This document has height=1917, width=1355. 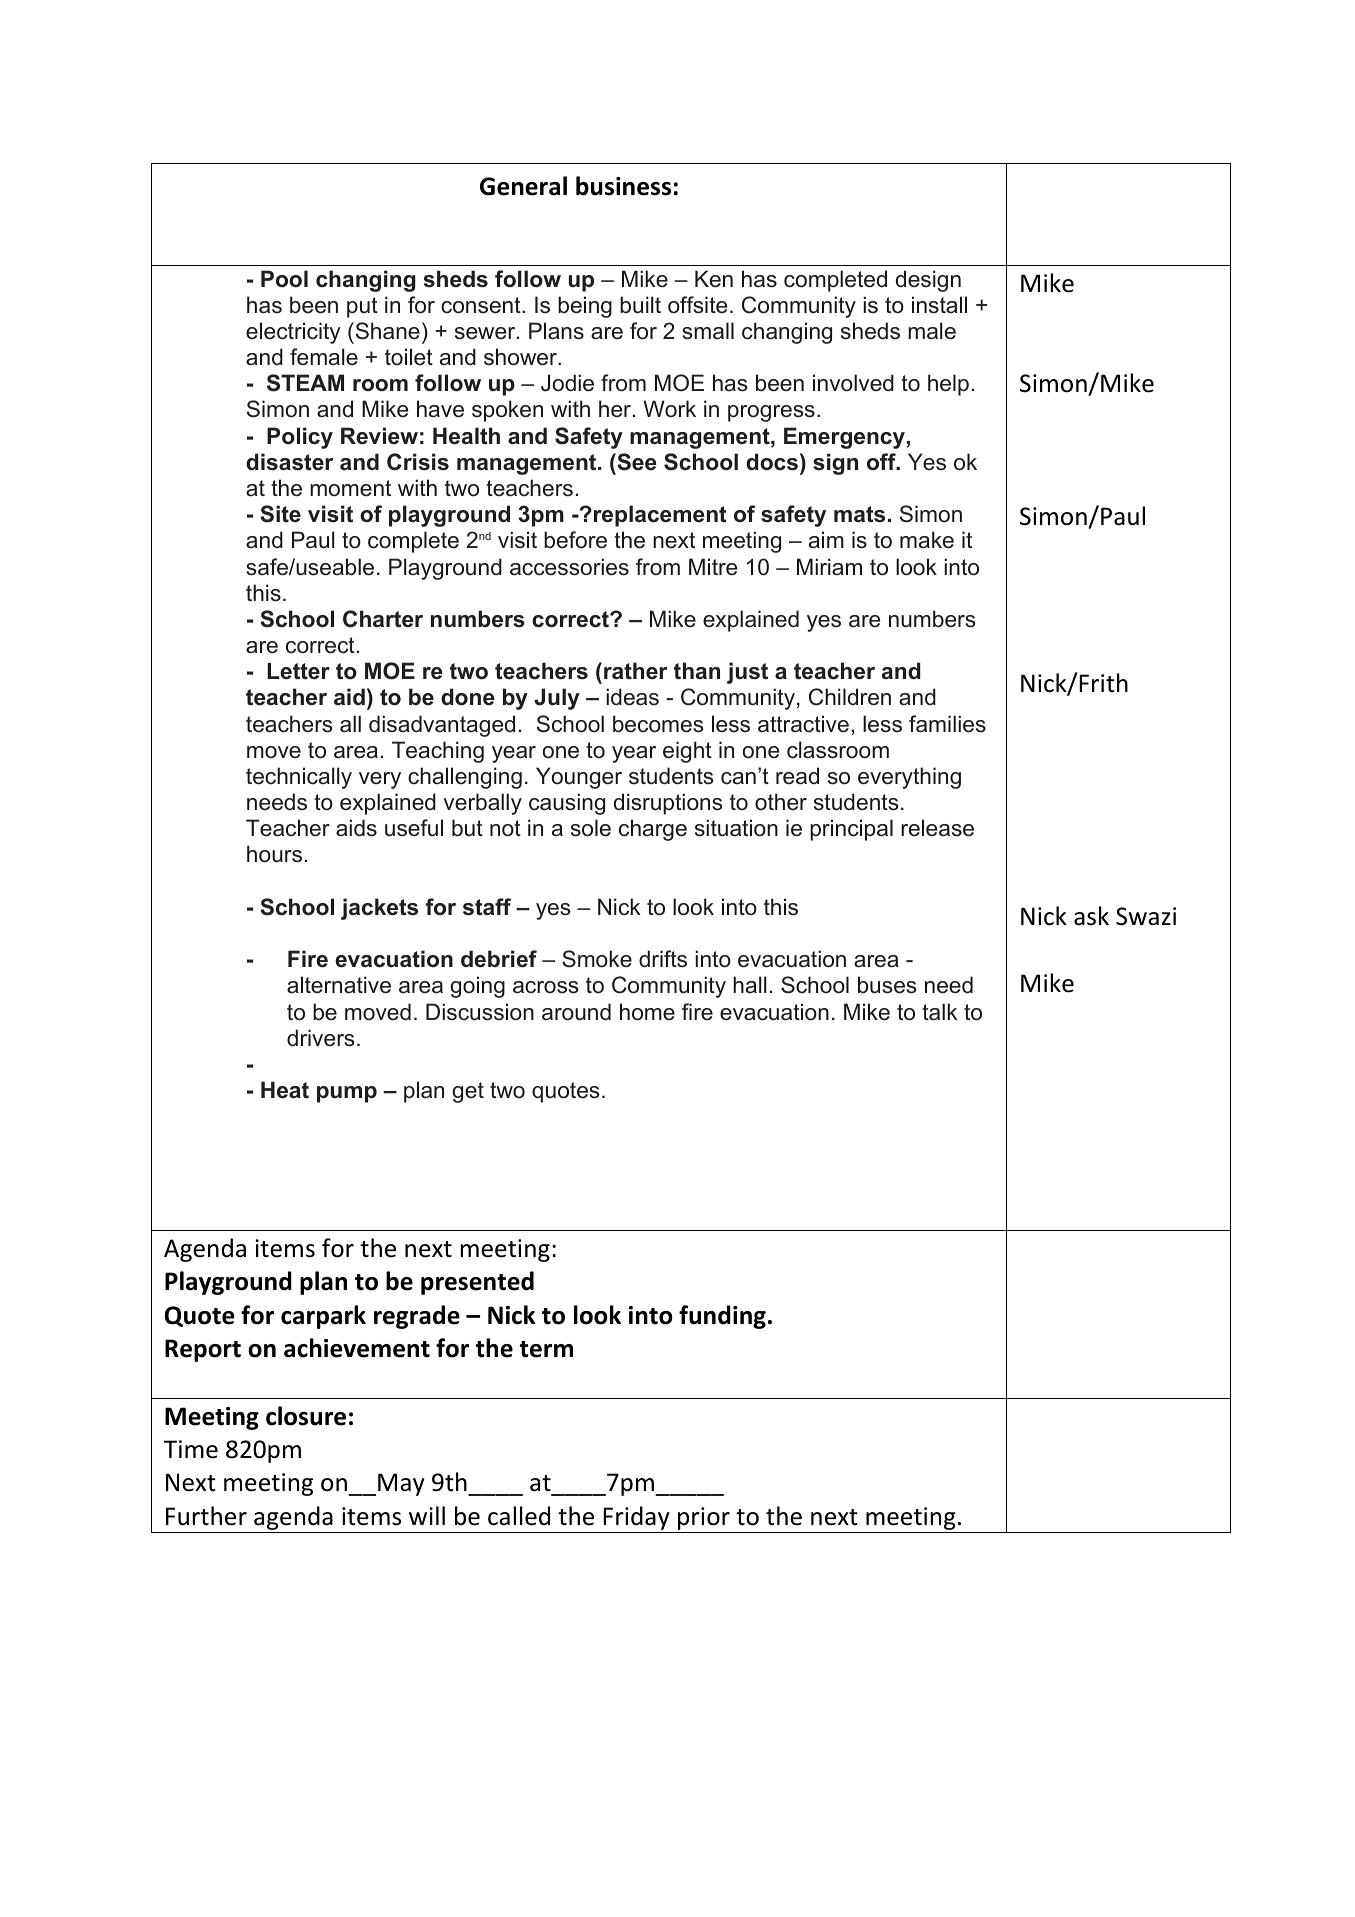 I want to click on install, so click(x=939, y=305).
